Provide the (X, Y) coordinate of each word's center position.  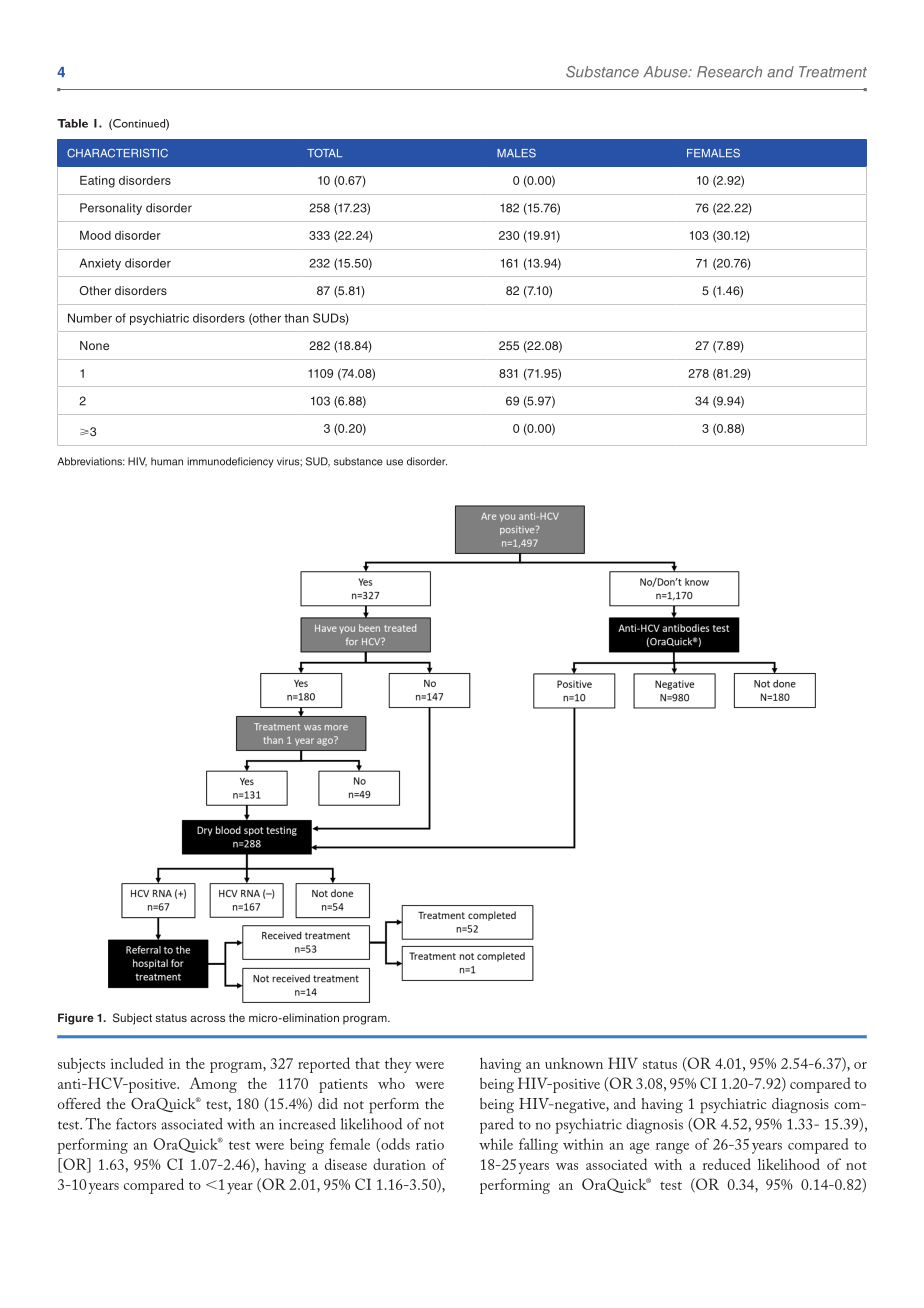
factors (136, 1124)
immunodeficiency (230, 462)
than (296, 318)
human (167, 461)
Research (729, 72)
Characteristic (117, 153)
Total (324, 153)
